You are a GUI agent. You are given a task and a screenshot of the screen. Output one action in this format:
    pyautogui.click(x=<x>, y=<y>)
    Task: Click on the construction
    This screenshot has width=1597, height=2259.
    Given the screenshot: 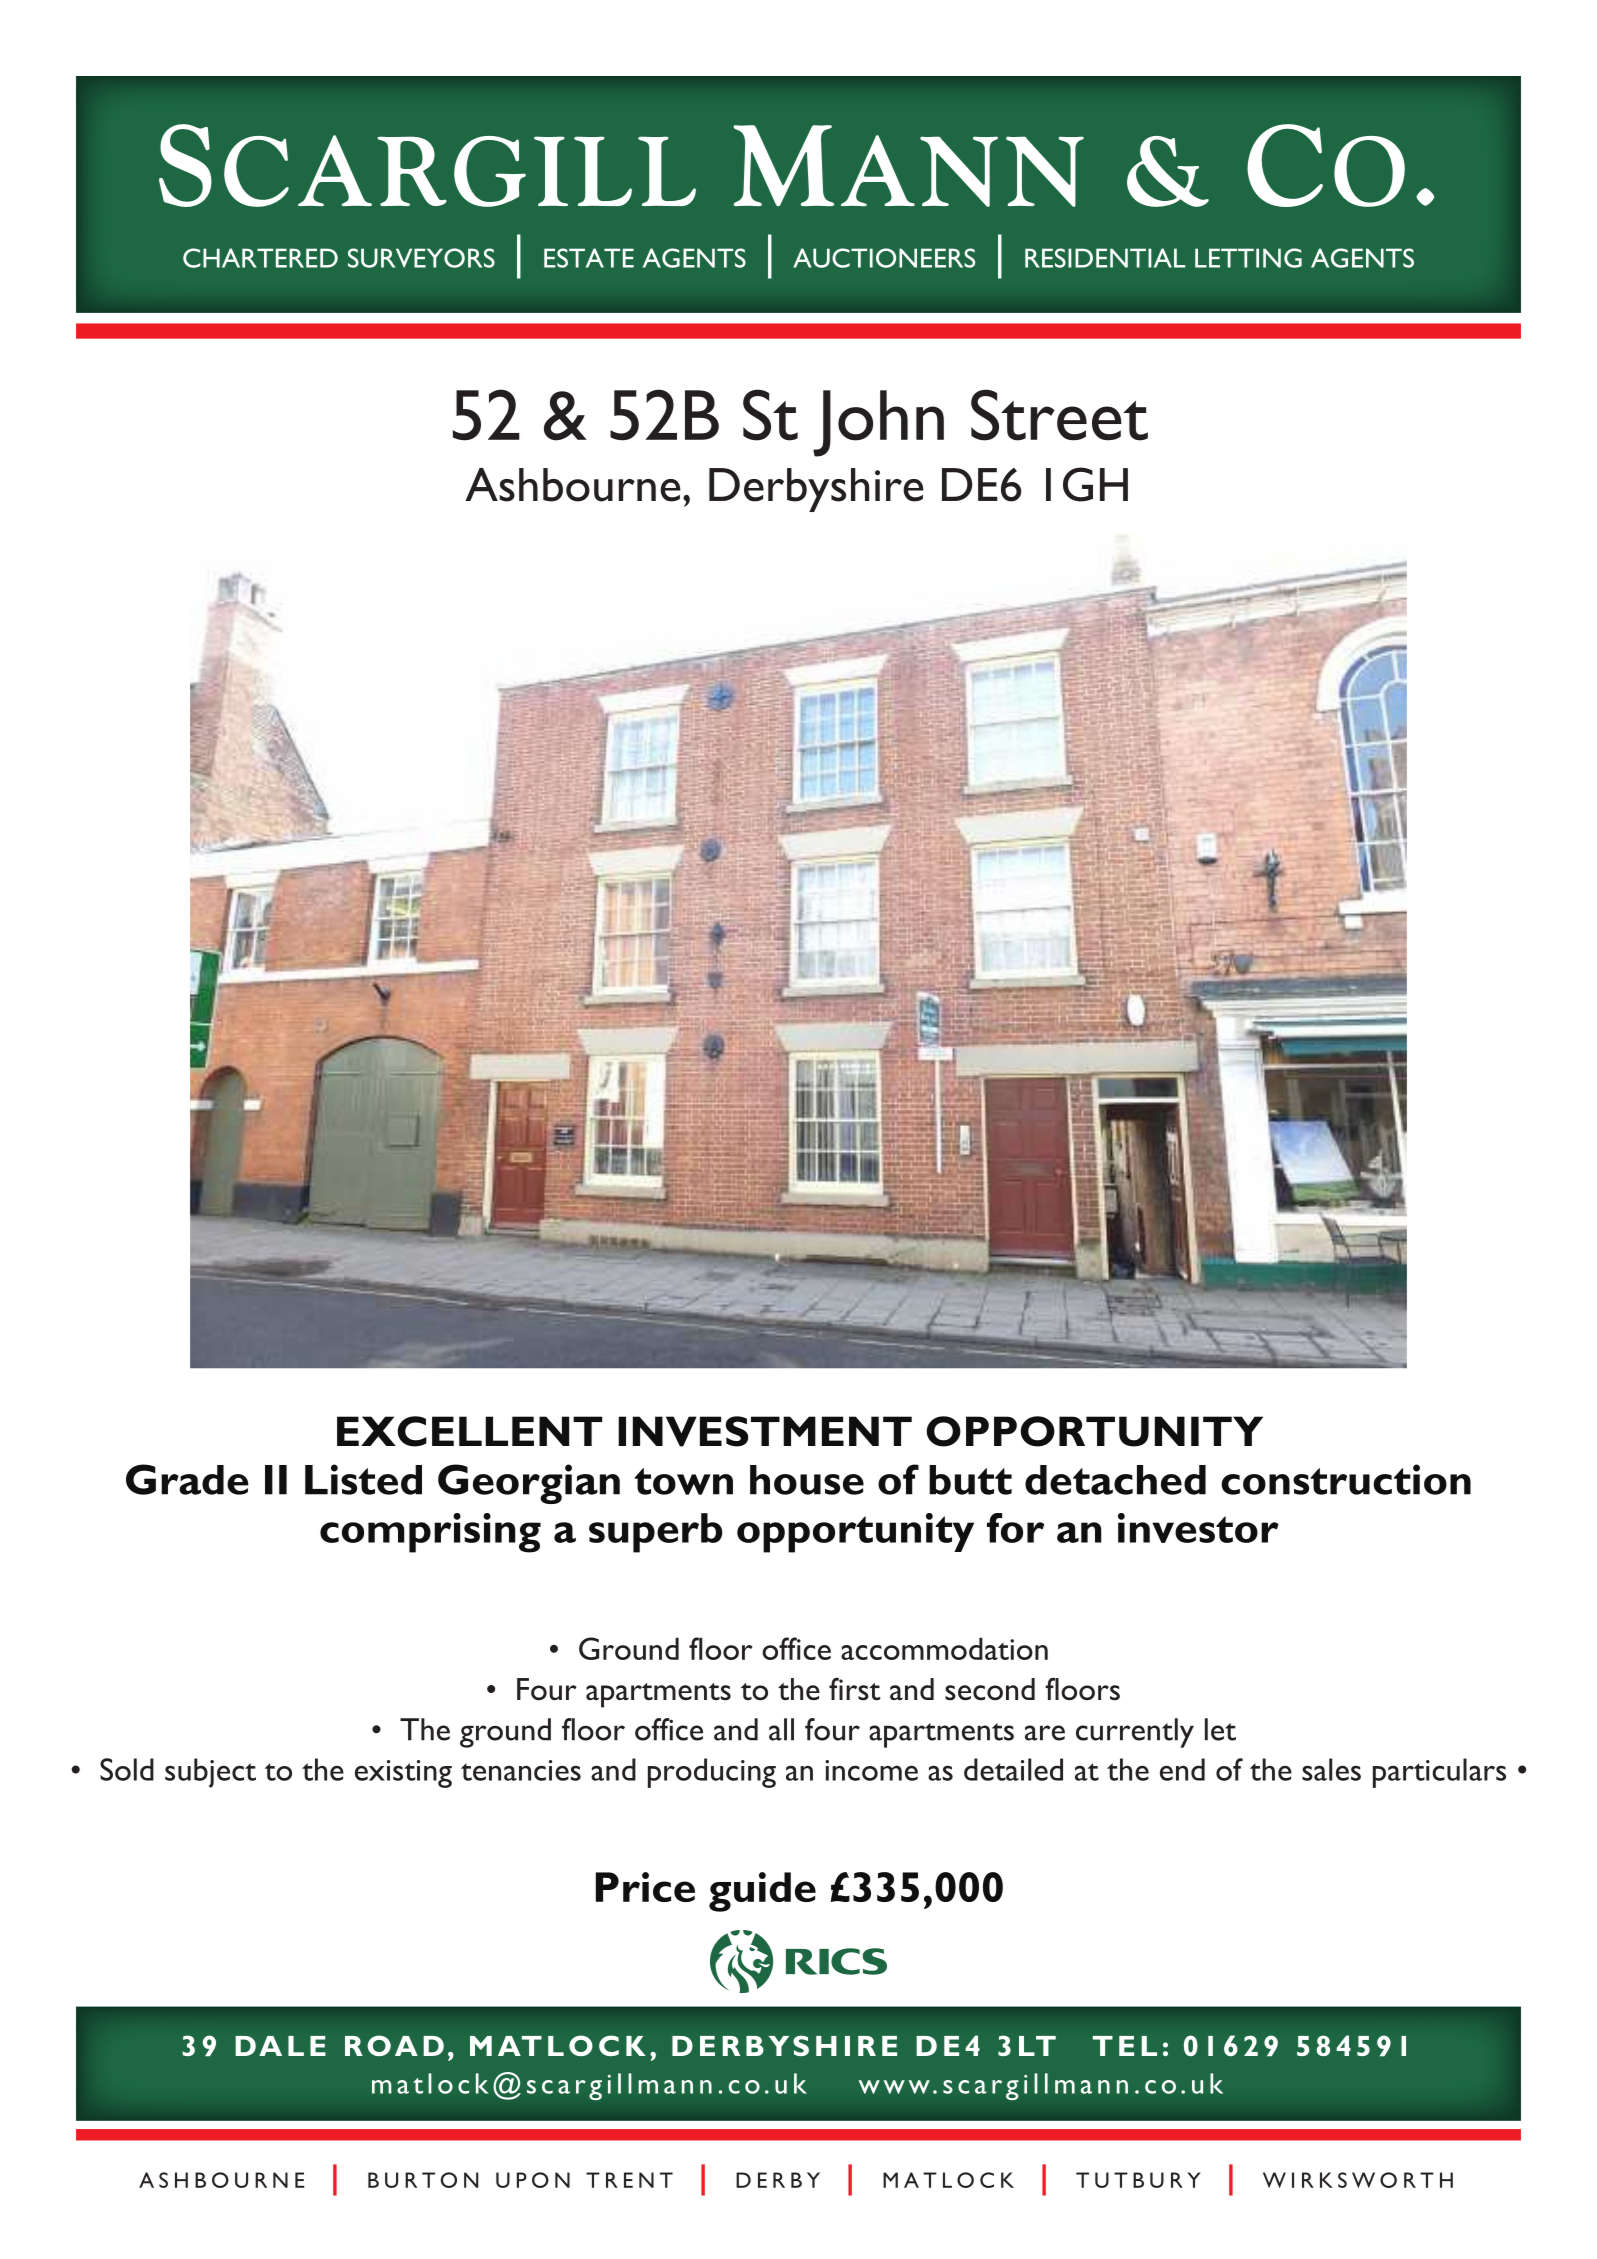 What is the action you would take?
    pyautogui.click(x=1346, y=1479)
